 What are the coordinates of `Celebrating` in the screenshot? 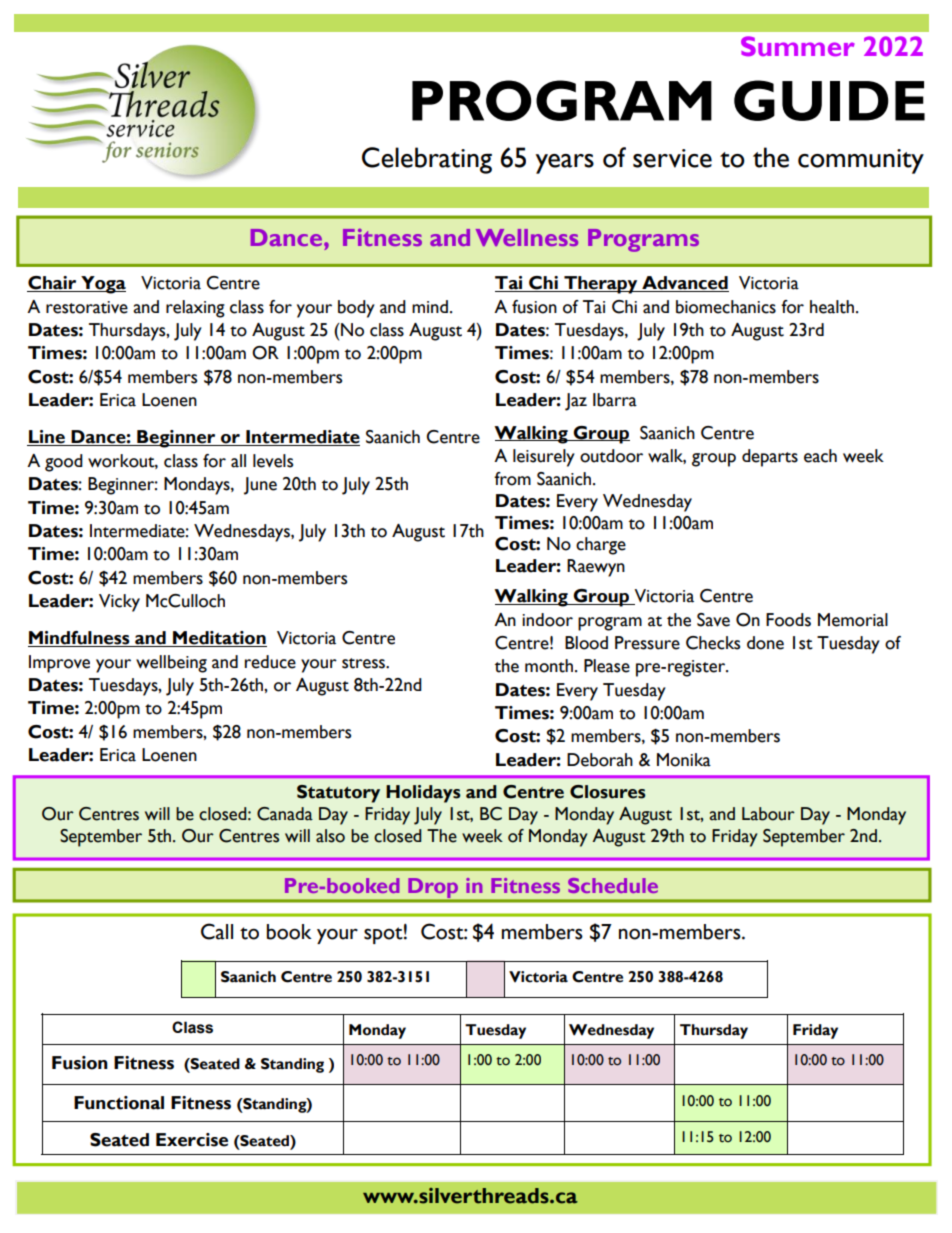 It's located at (427, 160).
